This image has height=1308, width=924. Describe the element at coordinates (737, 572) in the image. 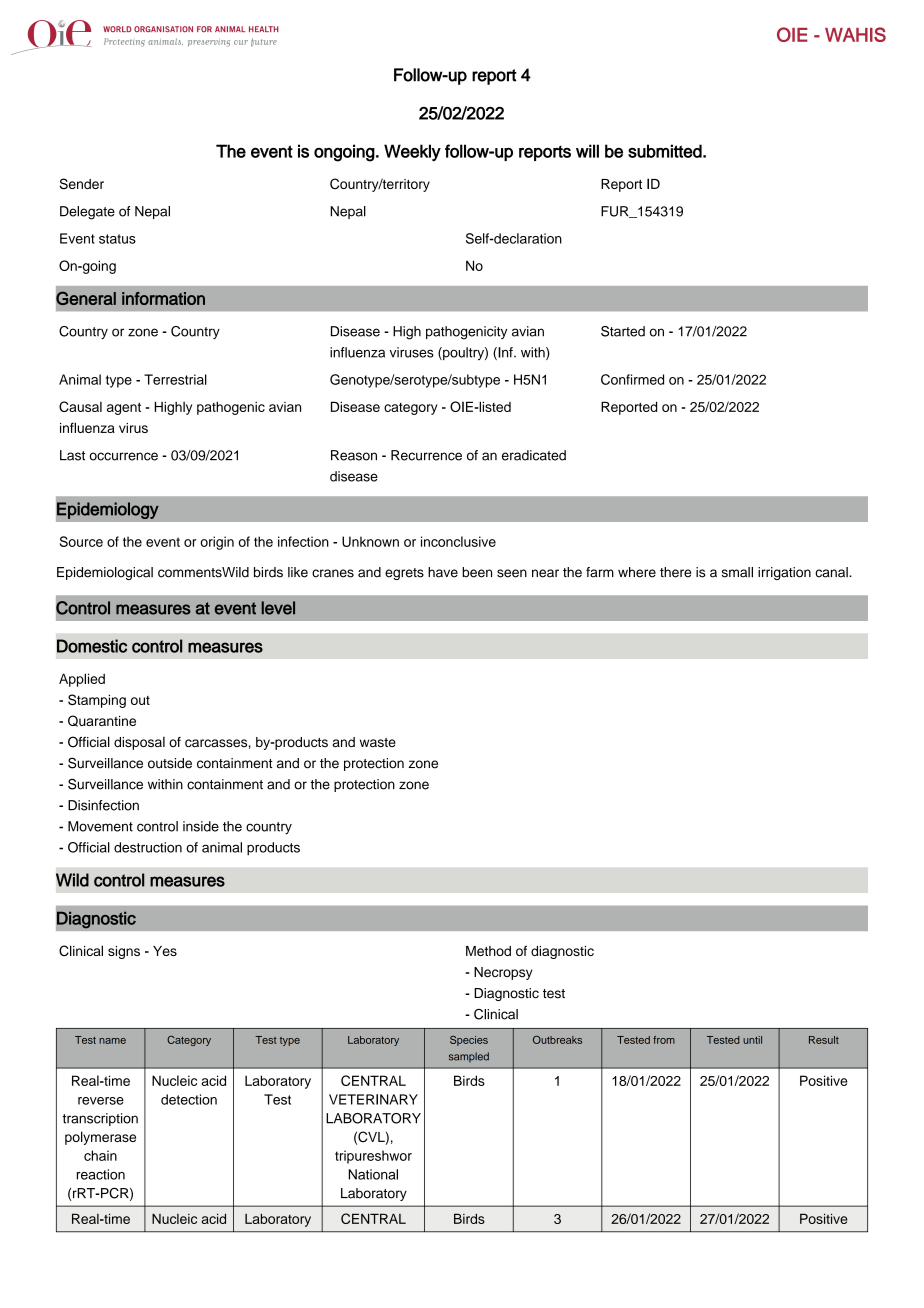

I see `small` at that location.
